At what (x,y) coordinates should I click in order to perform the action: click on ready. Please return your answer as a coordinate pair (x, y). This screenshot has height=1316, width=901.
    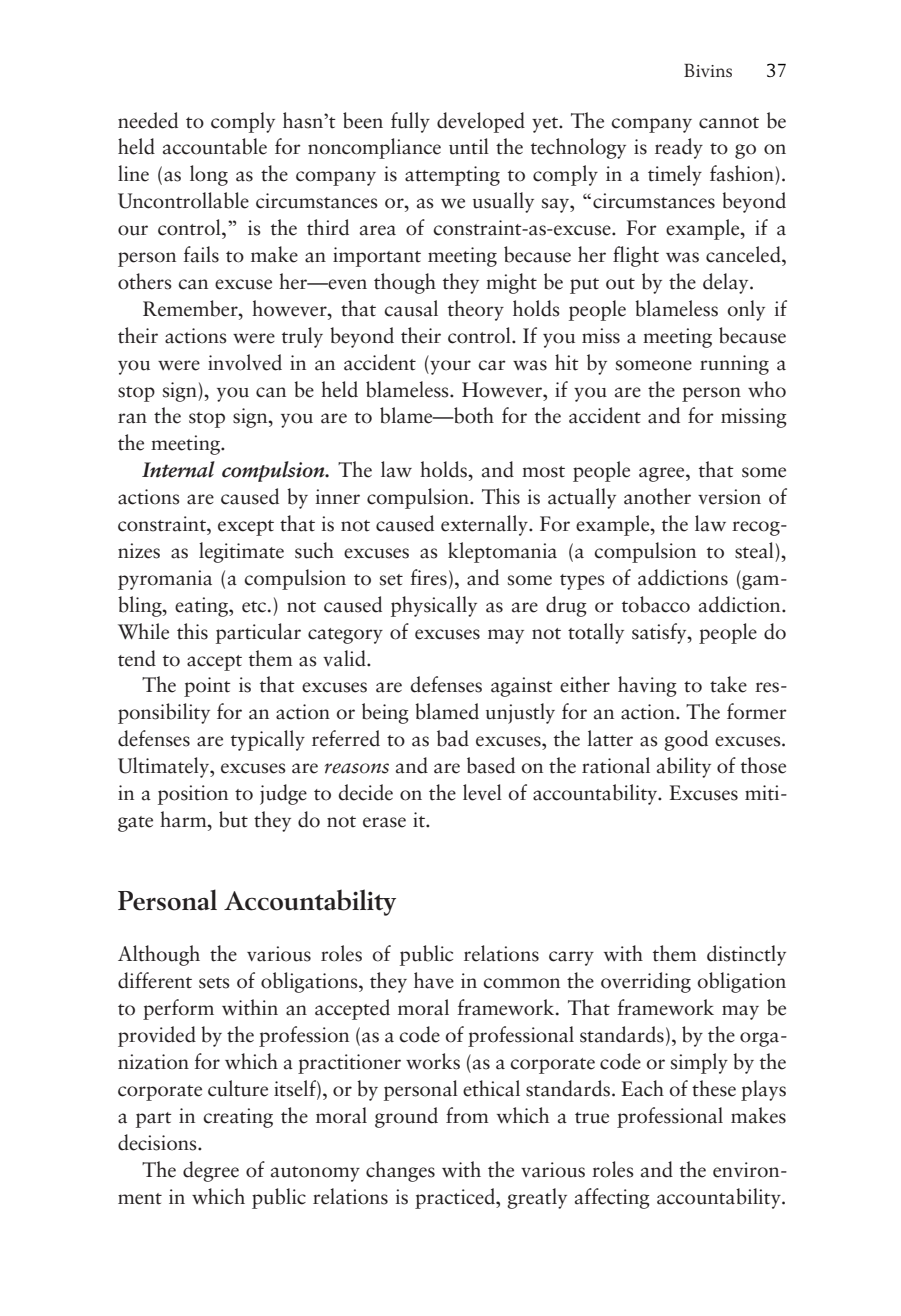
    Looking at the image, I should click on (679, 148).
